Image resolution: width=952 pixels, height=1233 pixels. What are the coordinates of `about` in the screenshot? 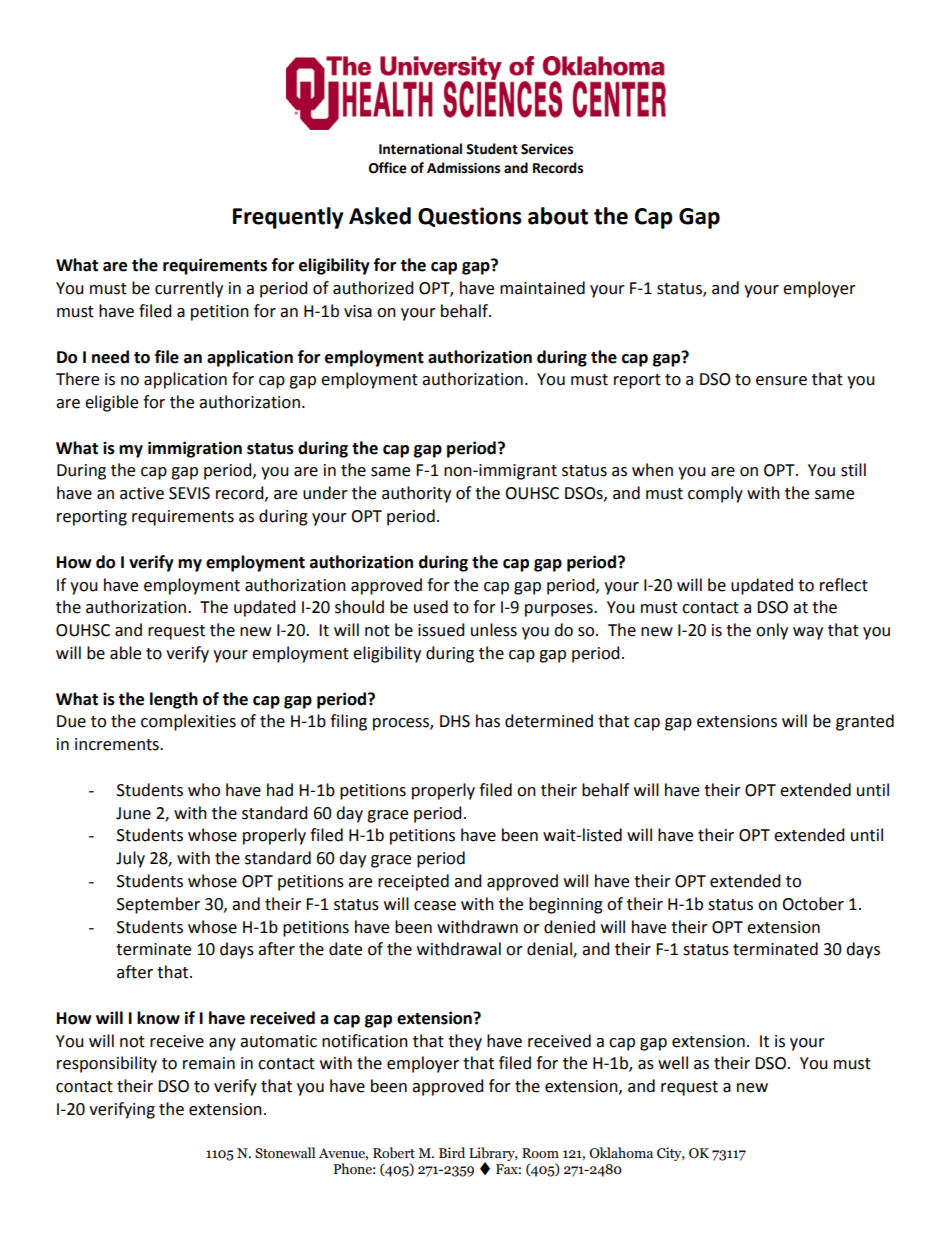 It's located at (558, 216).
